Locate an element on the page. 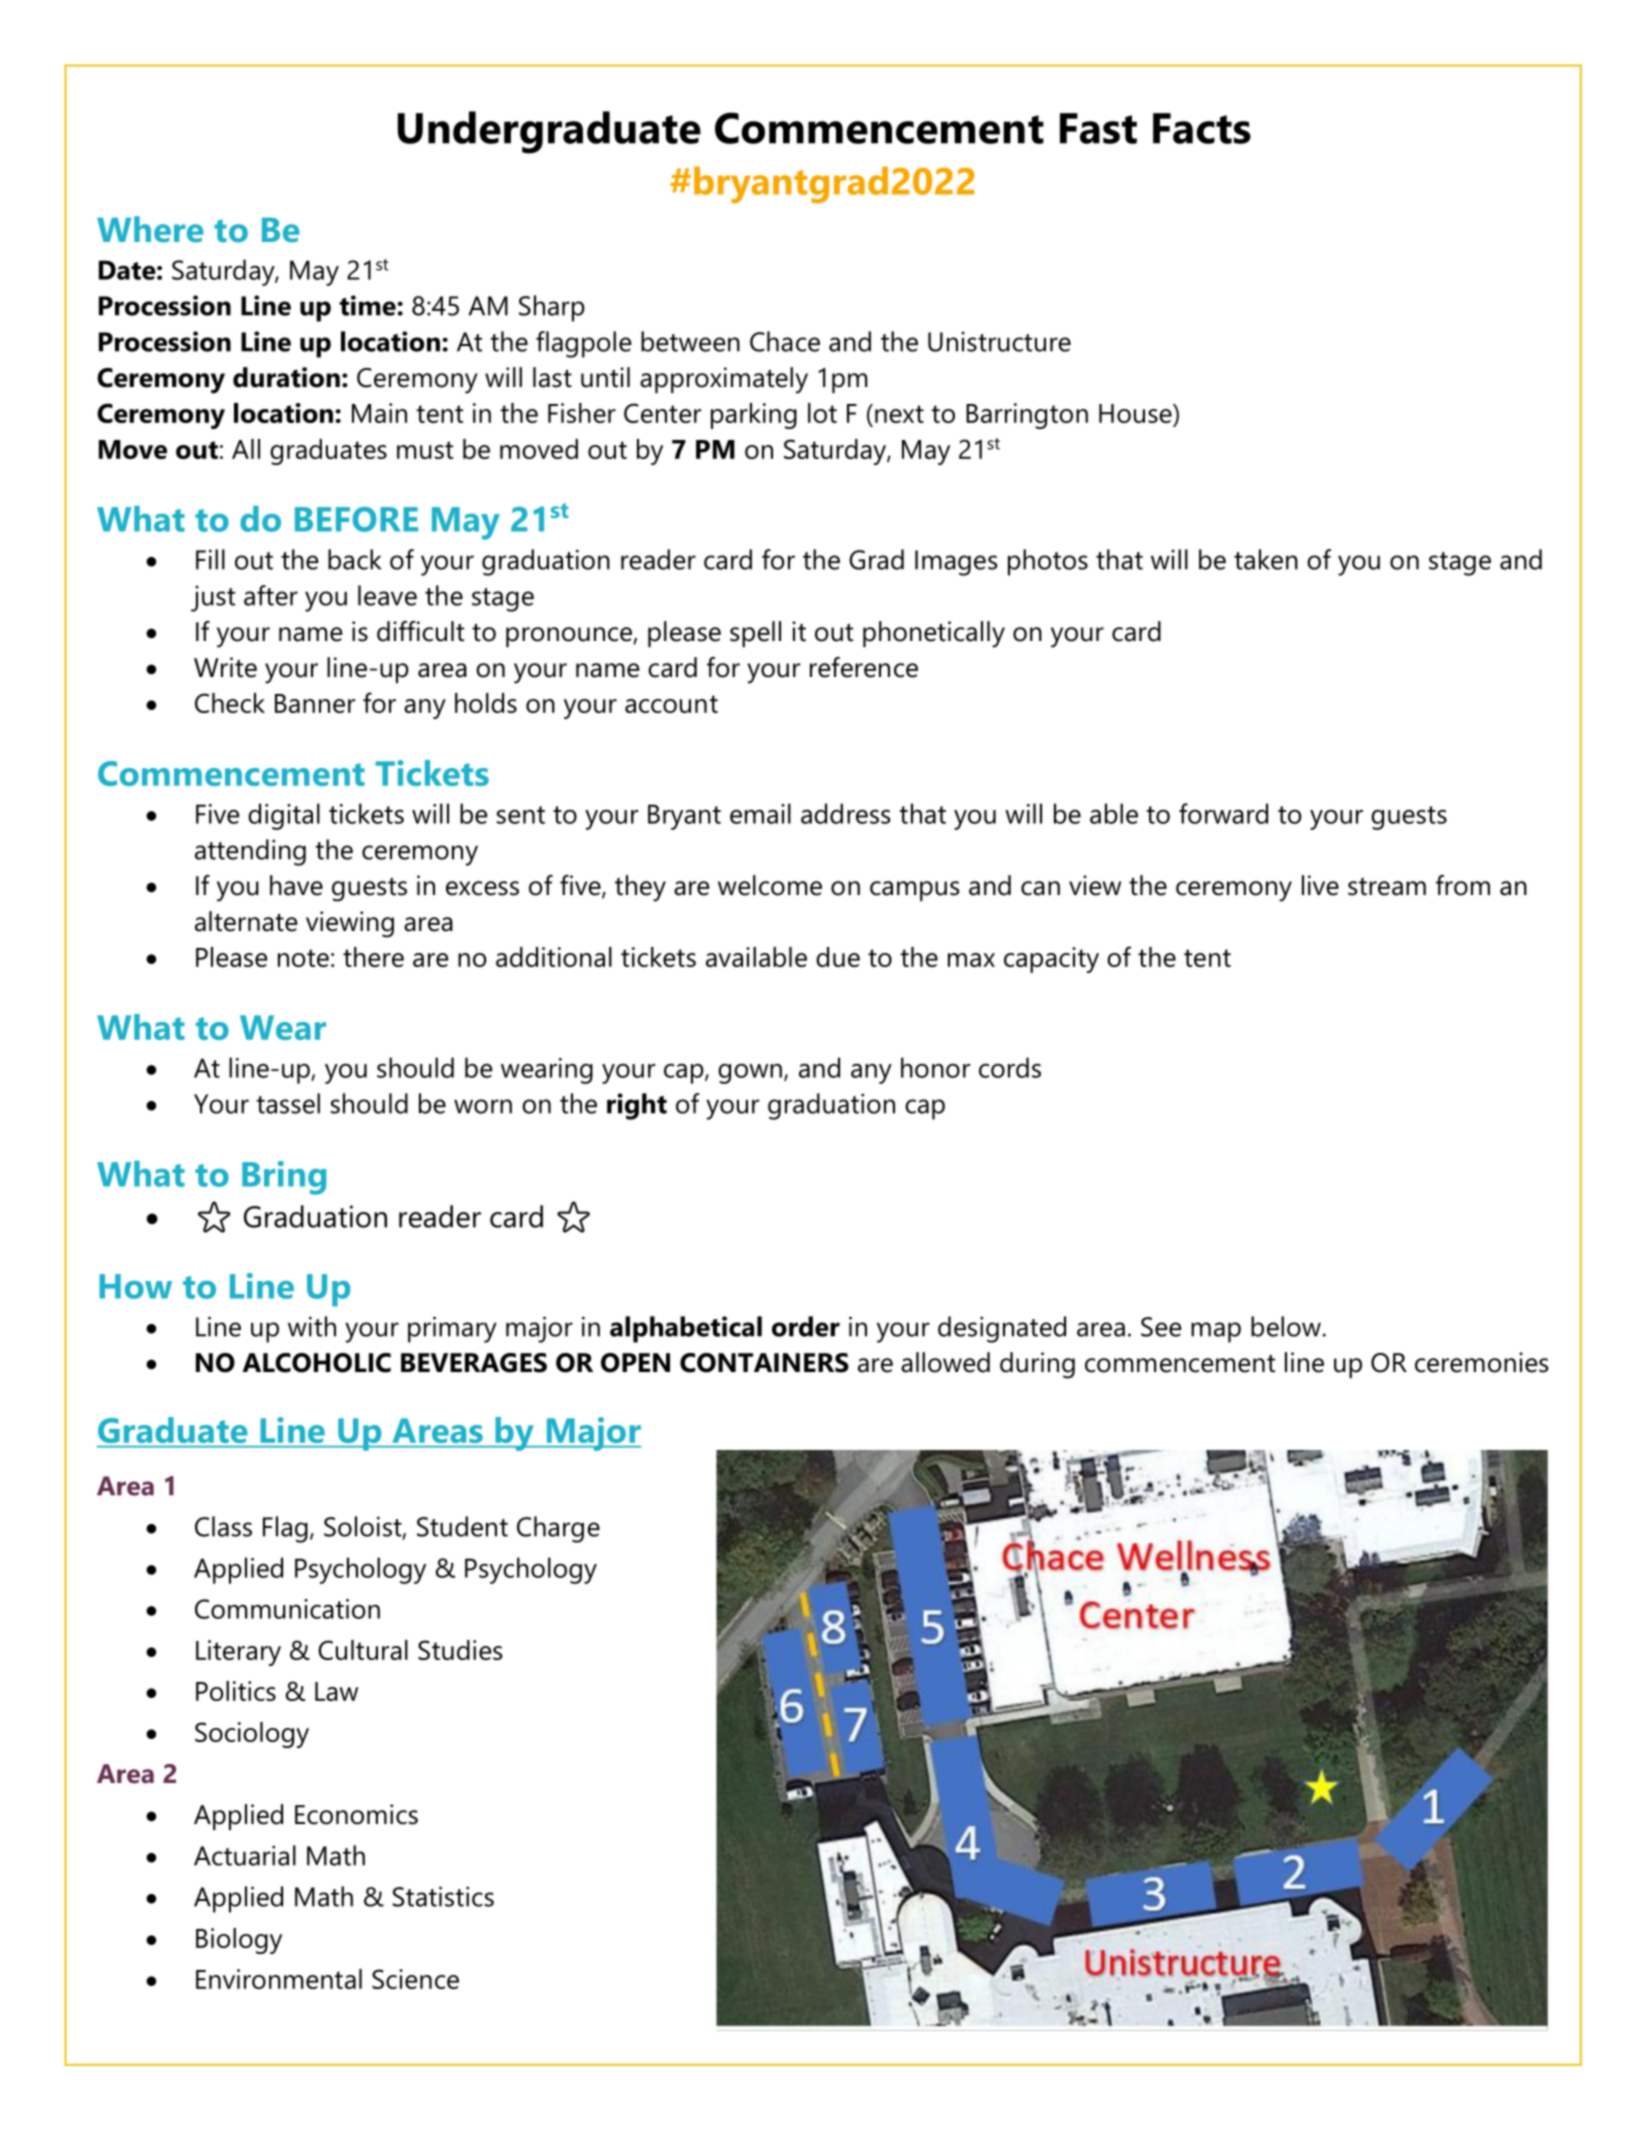 The width and height of the image is (1646, 2130). honor is located at coordinates (935, 1067).
